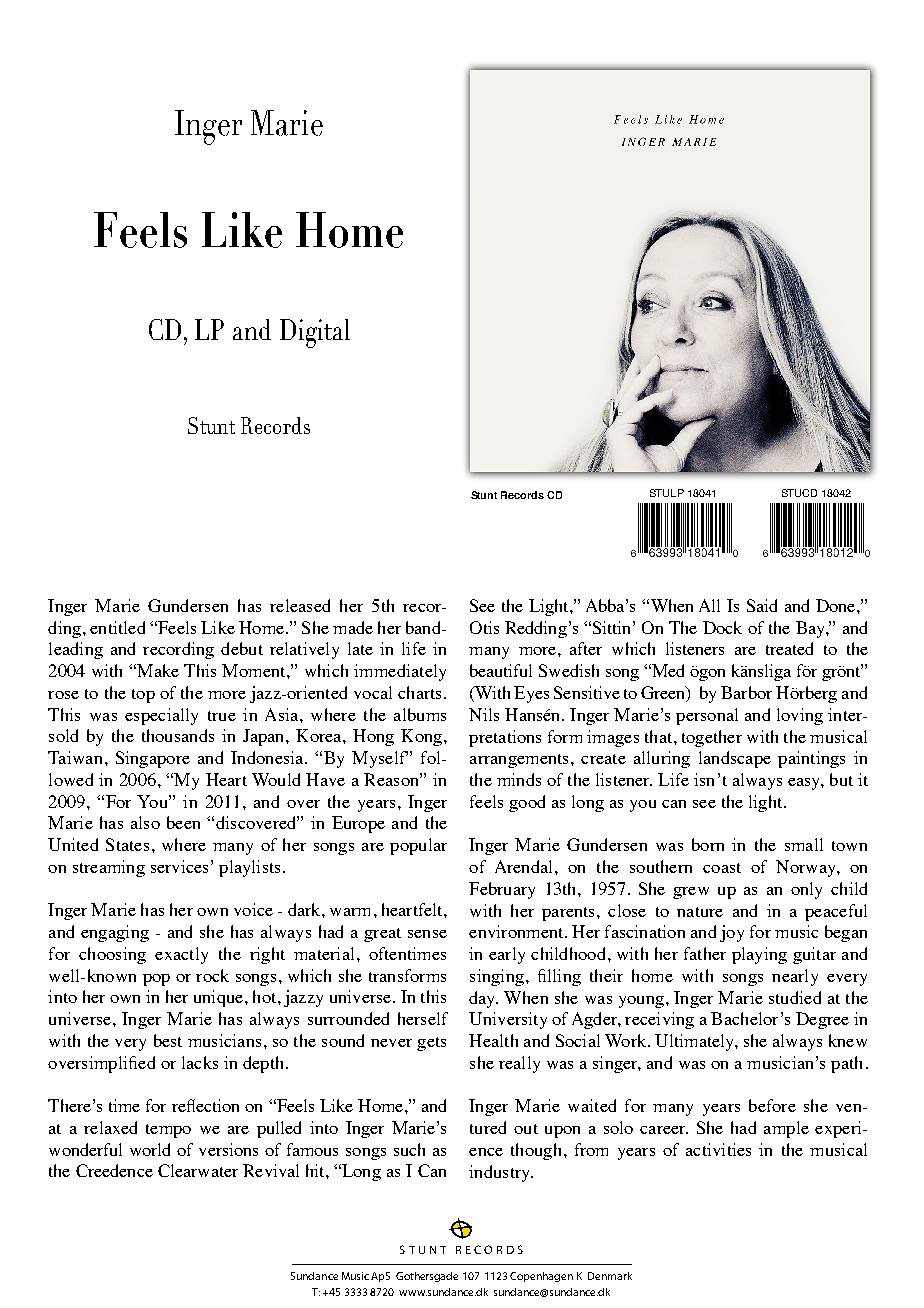 The width and height of the screenshot is (924, 1308). I want to click on Copenhagen, so click(541, 1277).
